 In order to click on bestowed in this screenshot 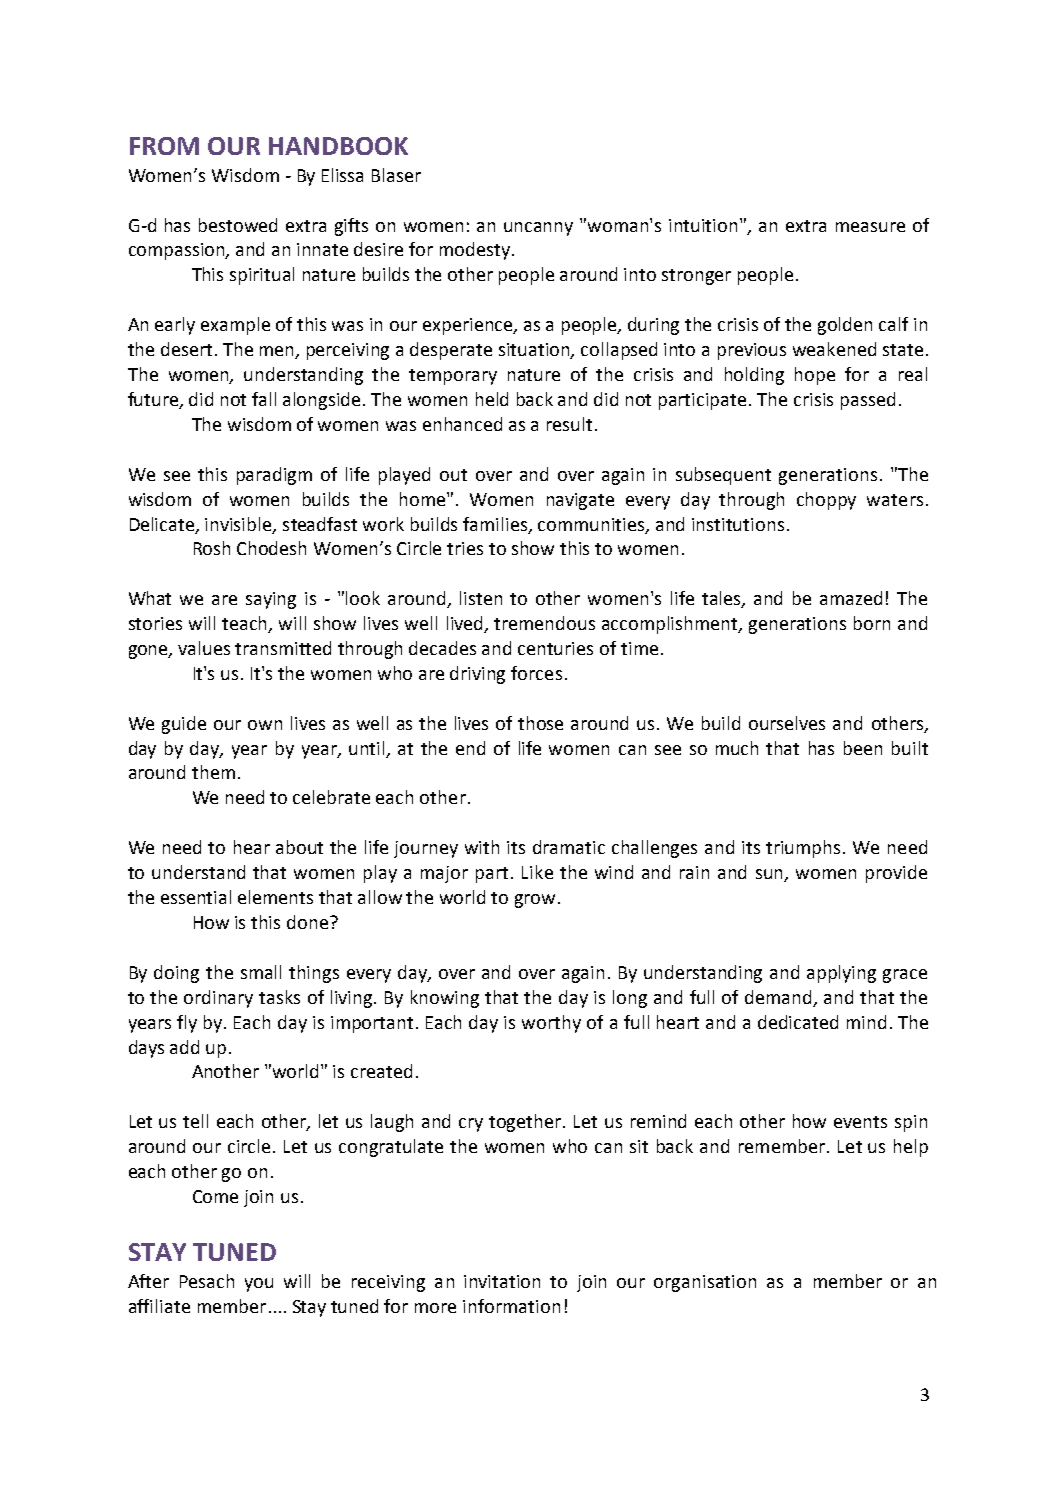, I will do `click(238, 225)`.
